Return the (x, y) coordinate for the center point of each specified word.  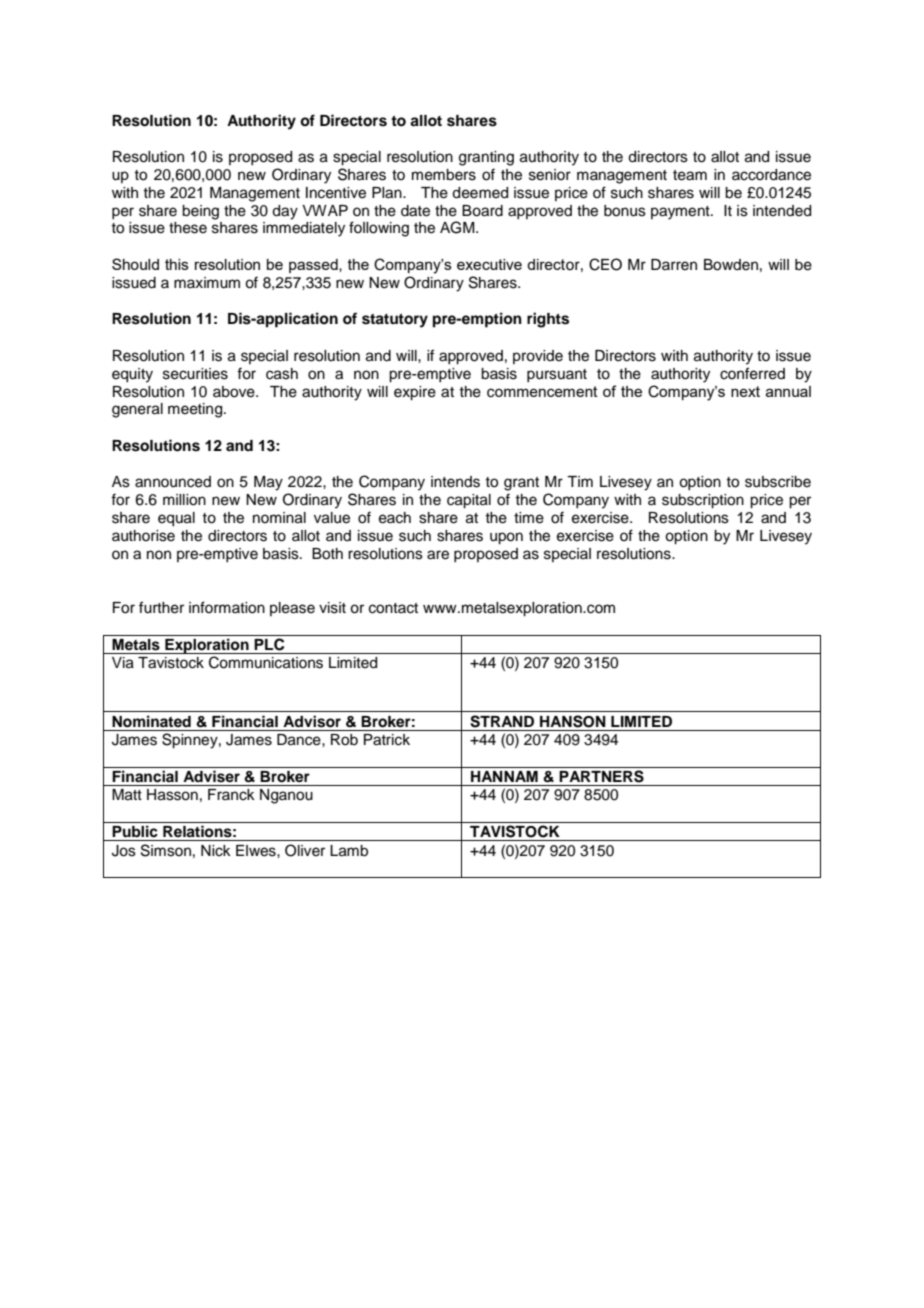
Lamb (349, 851)
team (690, 175)
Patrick (387, 740)
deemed (480, 193)
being (200, 212)
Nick (216, 851)
